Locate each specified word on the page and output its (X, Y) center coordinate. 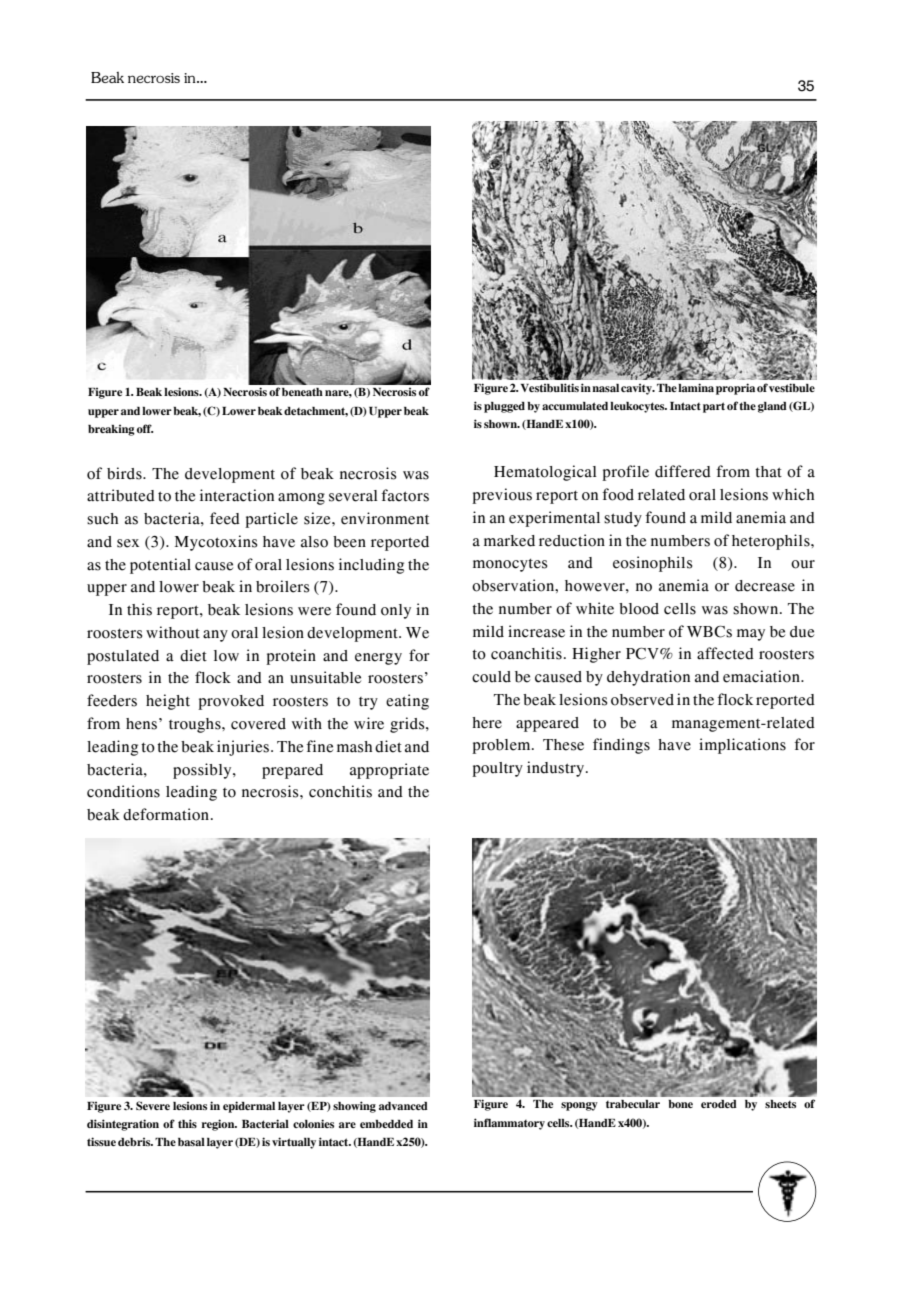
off (145, 428)
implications (742, 746)
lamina (696, 387)
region (219, 1125)
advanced (403, 1106)
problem (502, 746)
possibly (203, 771)
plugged (504, 407)
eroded (719, 1104)
